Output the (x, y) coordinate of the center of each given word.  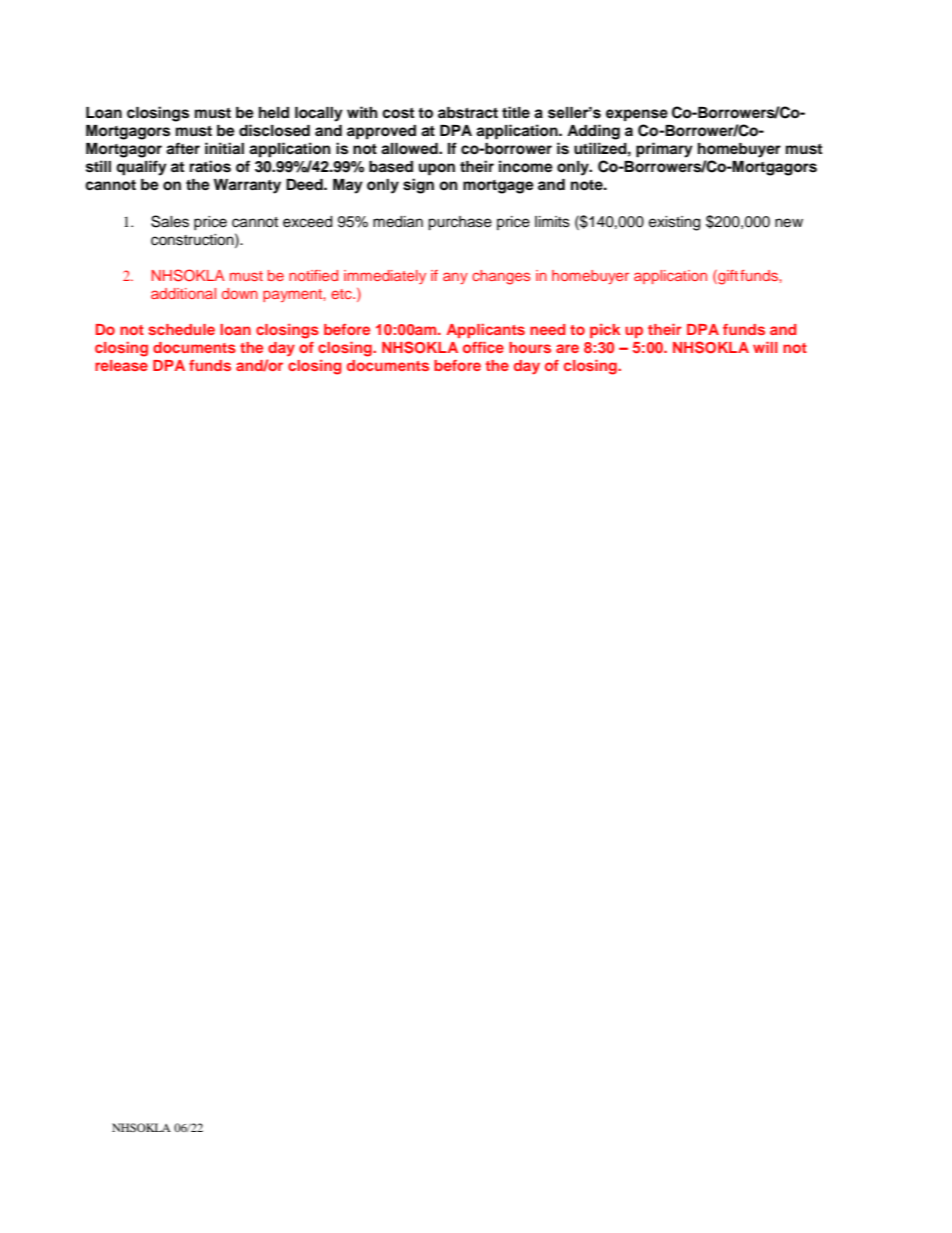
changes (501, 277)
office (483, 347)
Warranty (247, 186)
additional (183, 293)
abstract (468, 113)
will (765, 347)
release (121, 365)
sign (418, 186)
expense (637, 115)
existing (674, 223)
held (274, 112)
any (455, 278)
